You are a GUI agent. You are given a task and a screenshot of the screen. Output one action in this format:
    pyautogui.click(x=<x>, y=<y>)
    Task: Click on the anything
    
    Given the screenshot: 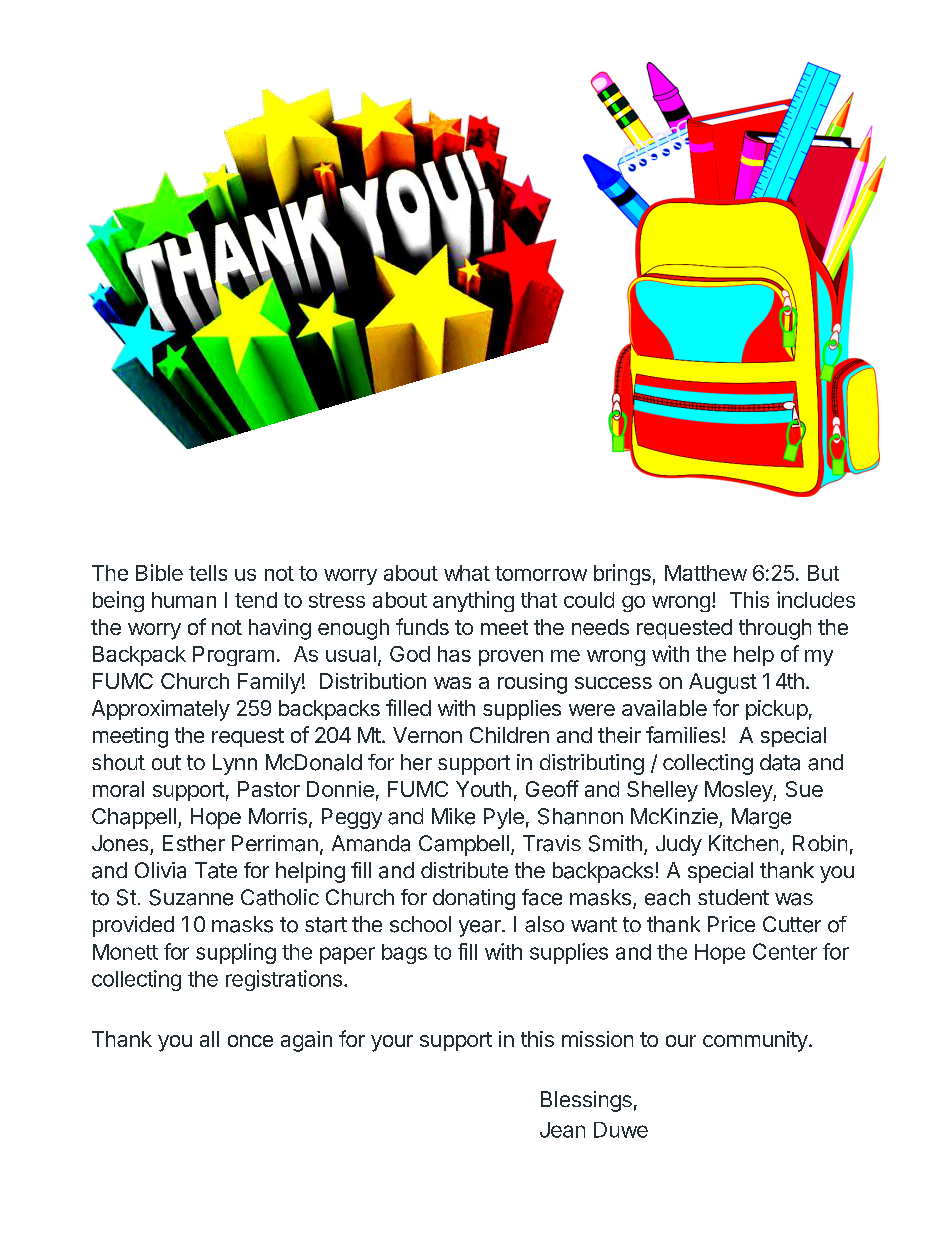 What is the action you would take?
    pyautogui.click(x=473, y=601)
